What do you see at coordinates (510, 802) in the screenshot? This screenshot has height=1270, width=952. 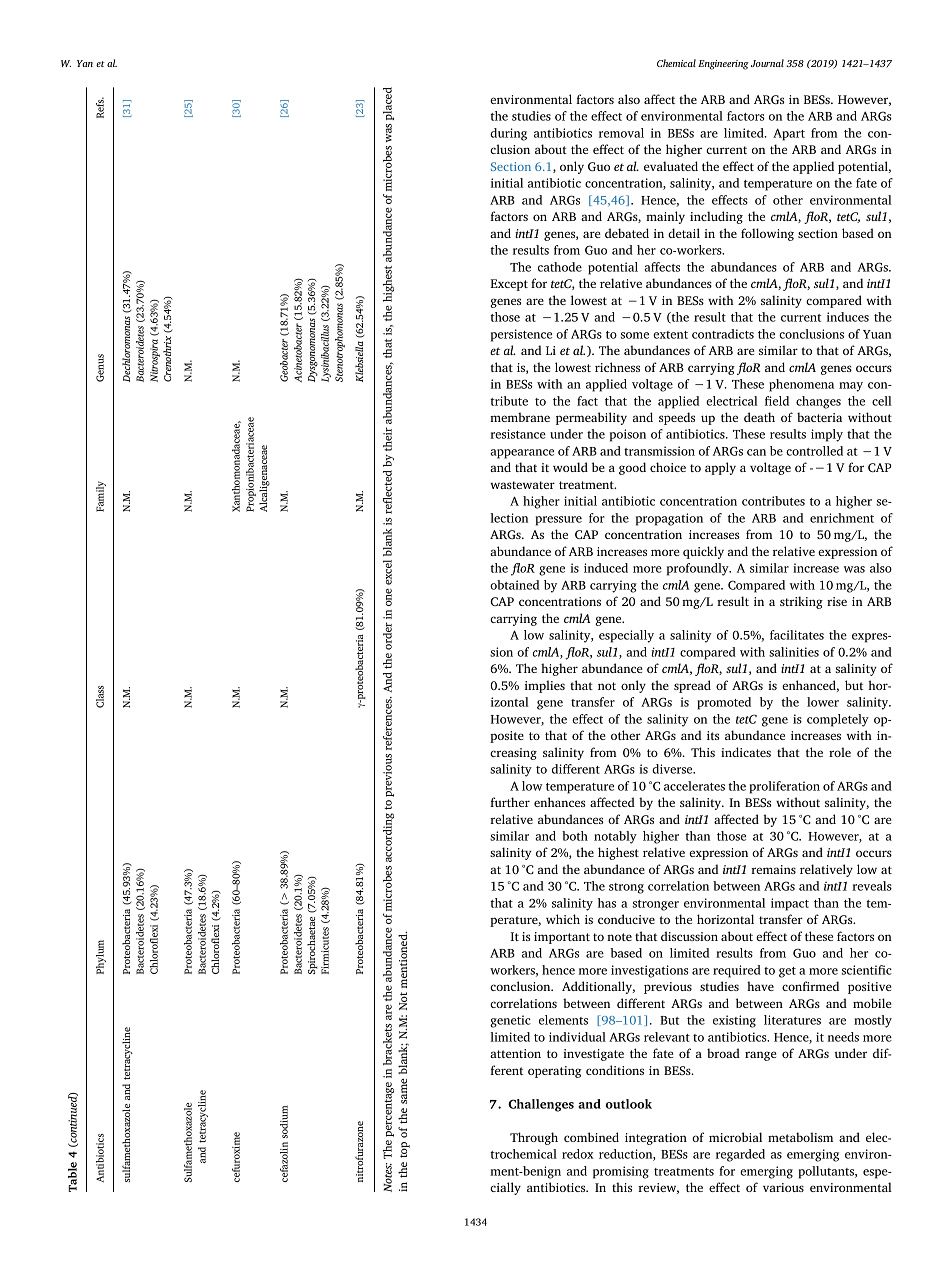 I see `further` at bounding box center [510, 802].
